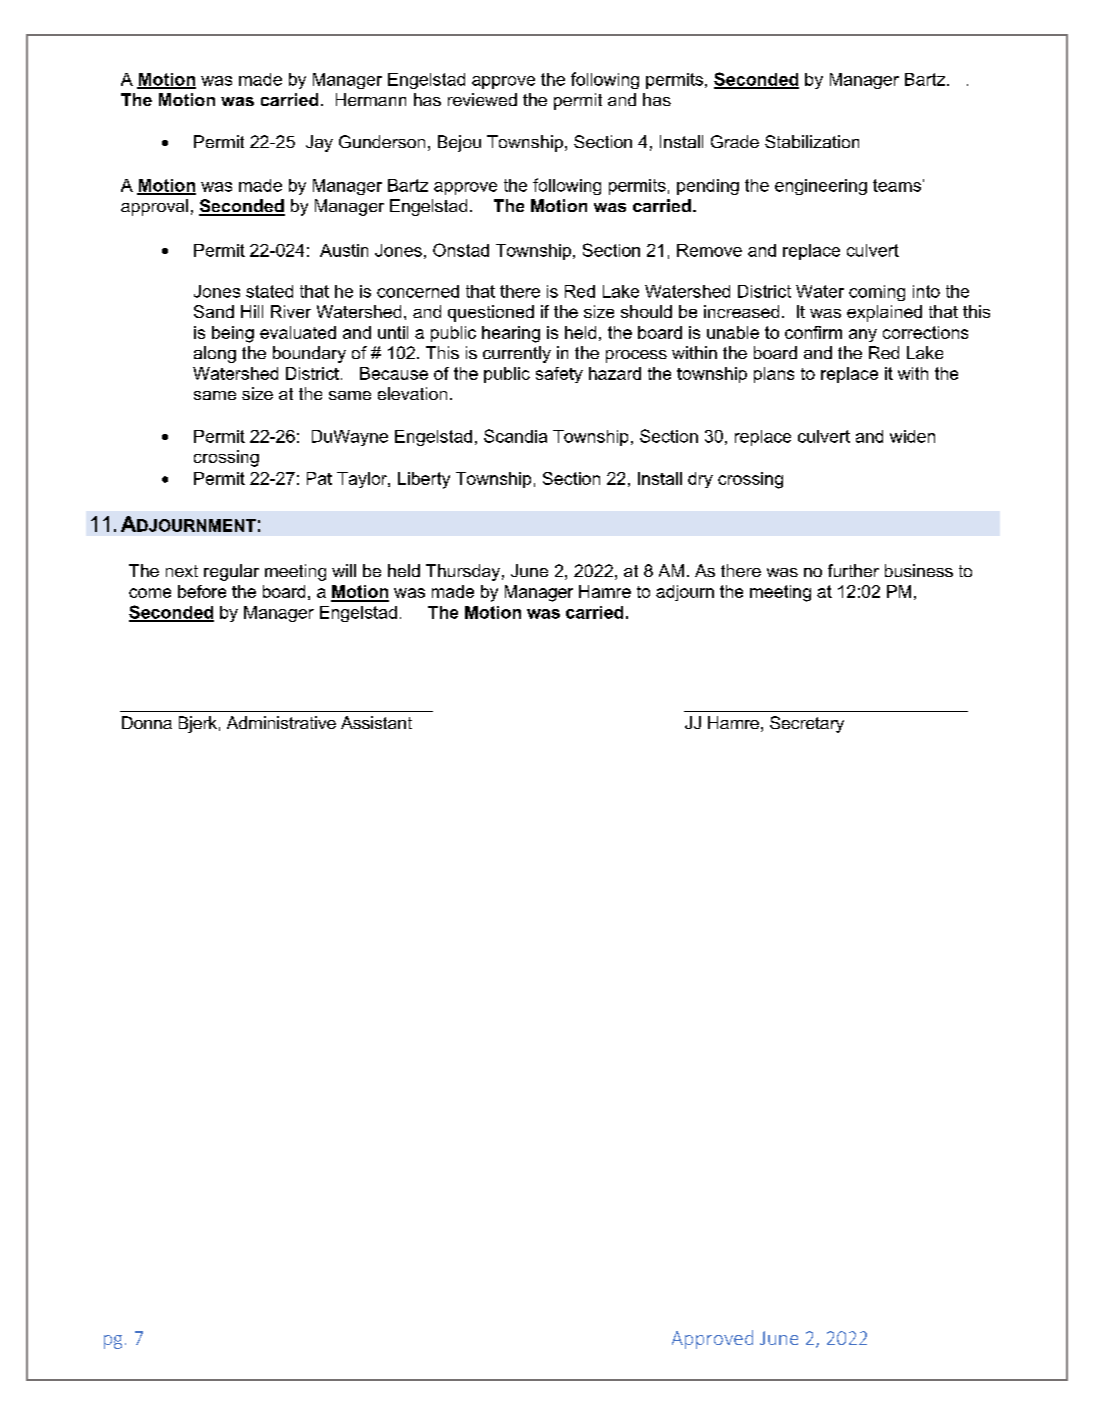  What do you see at coordinates (912, 436) in the page?
I see `widen` at bounding box center [912, 436].
